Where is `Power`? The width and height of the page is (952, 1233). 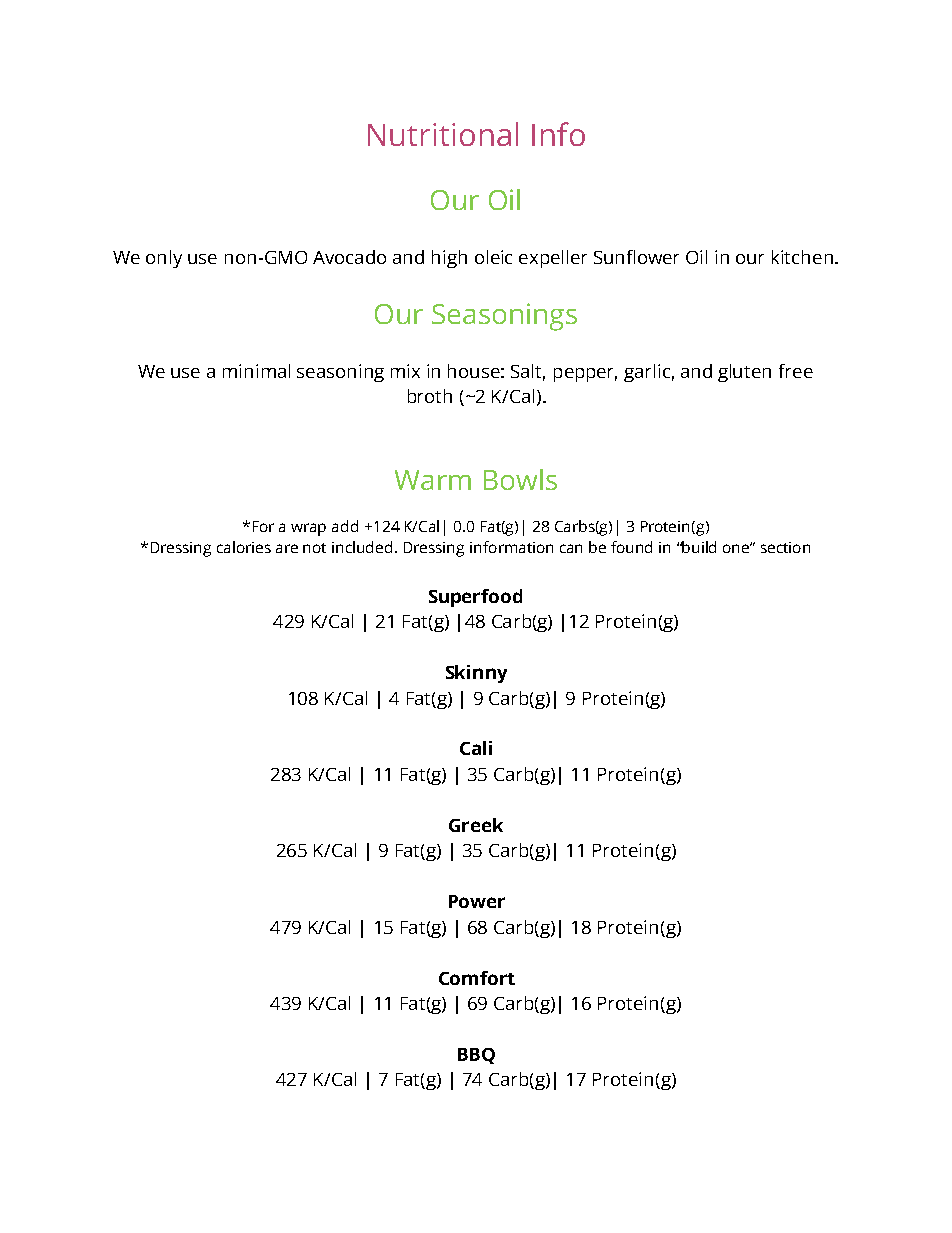
Power is located at coordinates (477, 901).
